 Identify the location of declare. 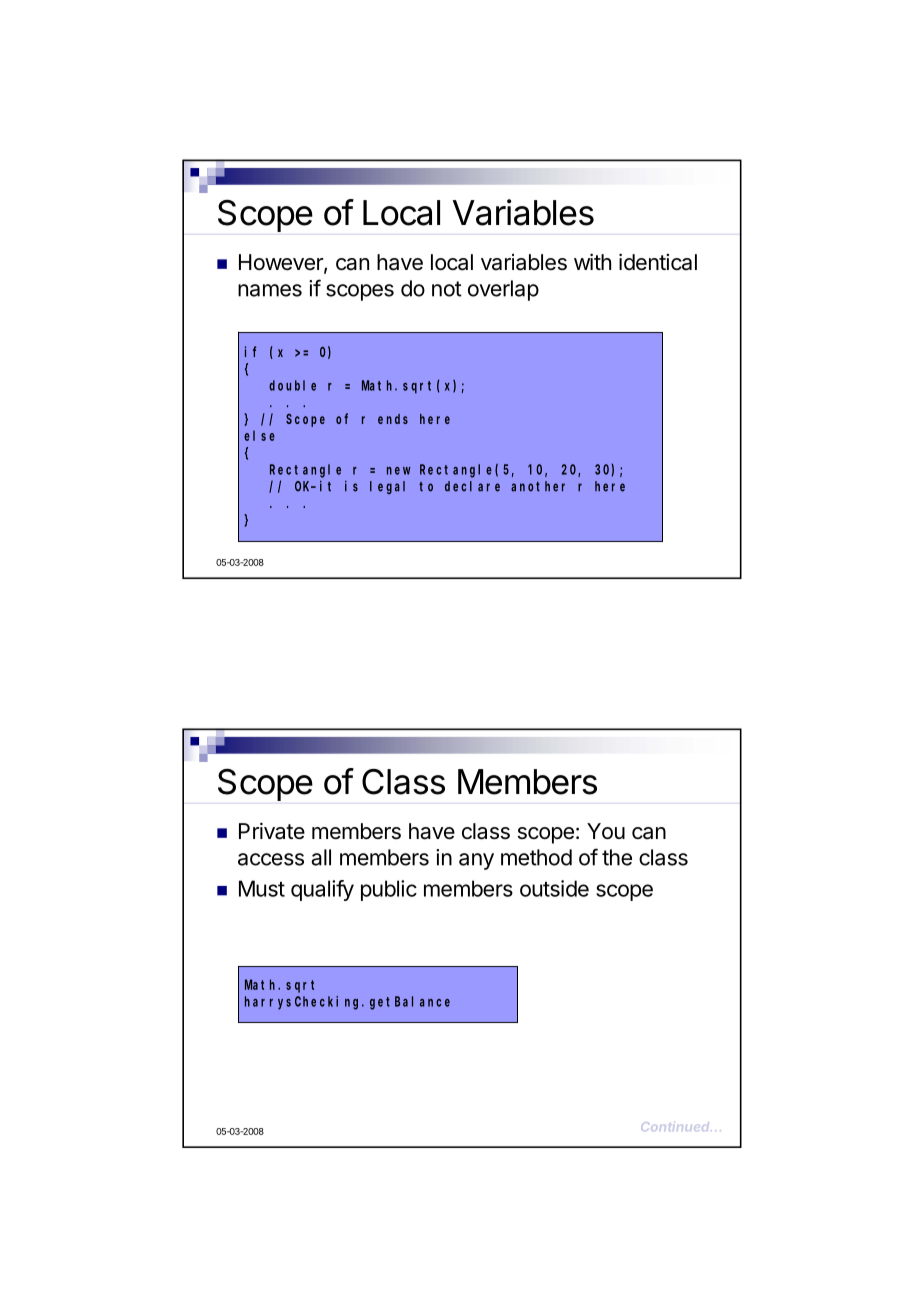
(472, 486).
